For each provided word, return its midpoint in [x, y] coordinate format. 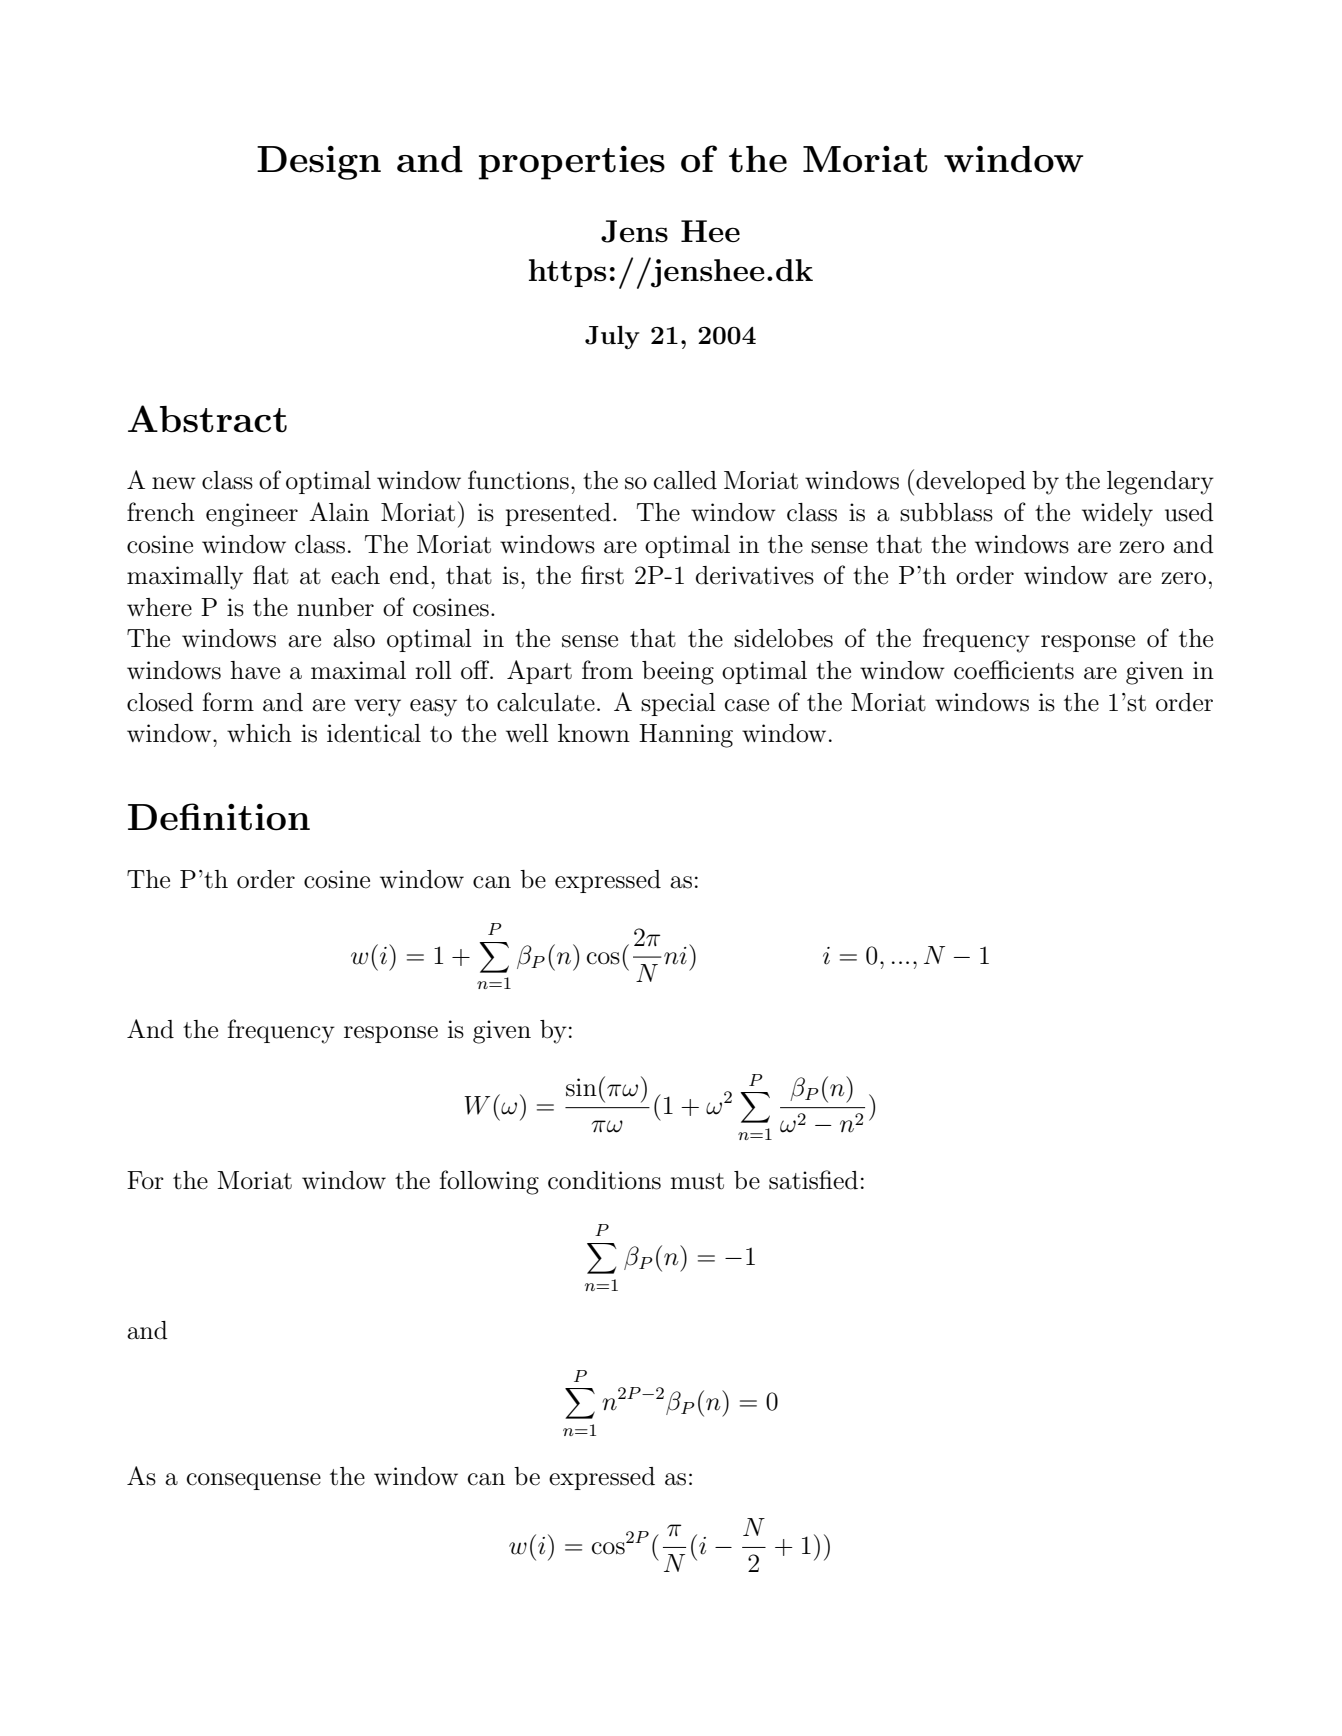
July [612, 338]
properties [572, 163]
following [489, 1182]
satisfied [813, 1180]
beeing [678, 673]
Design [319, 163]
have [255, 670]
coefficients [1014, 670]
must [697, 1181]
